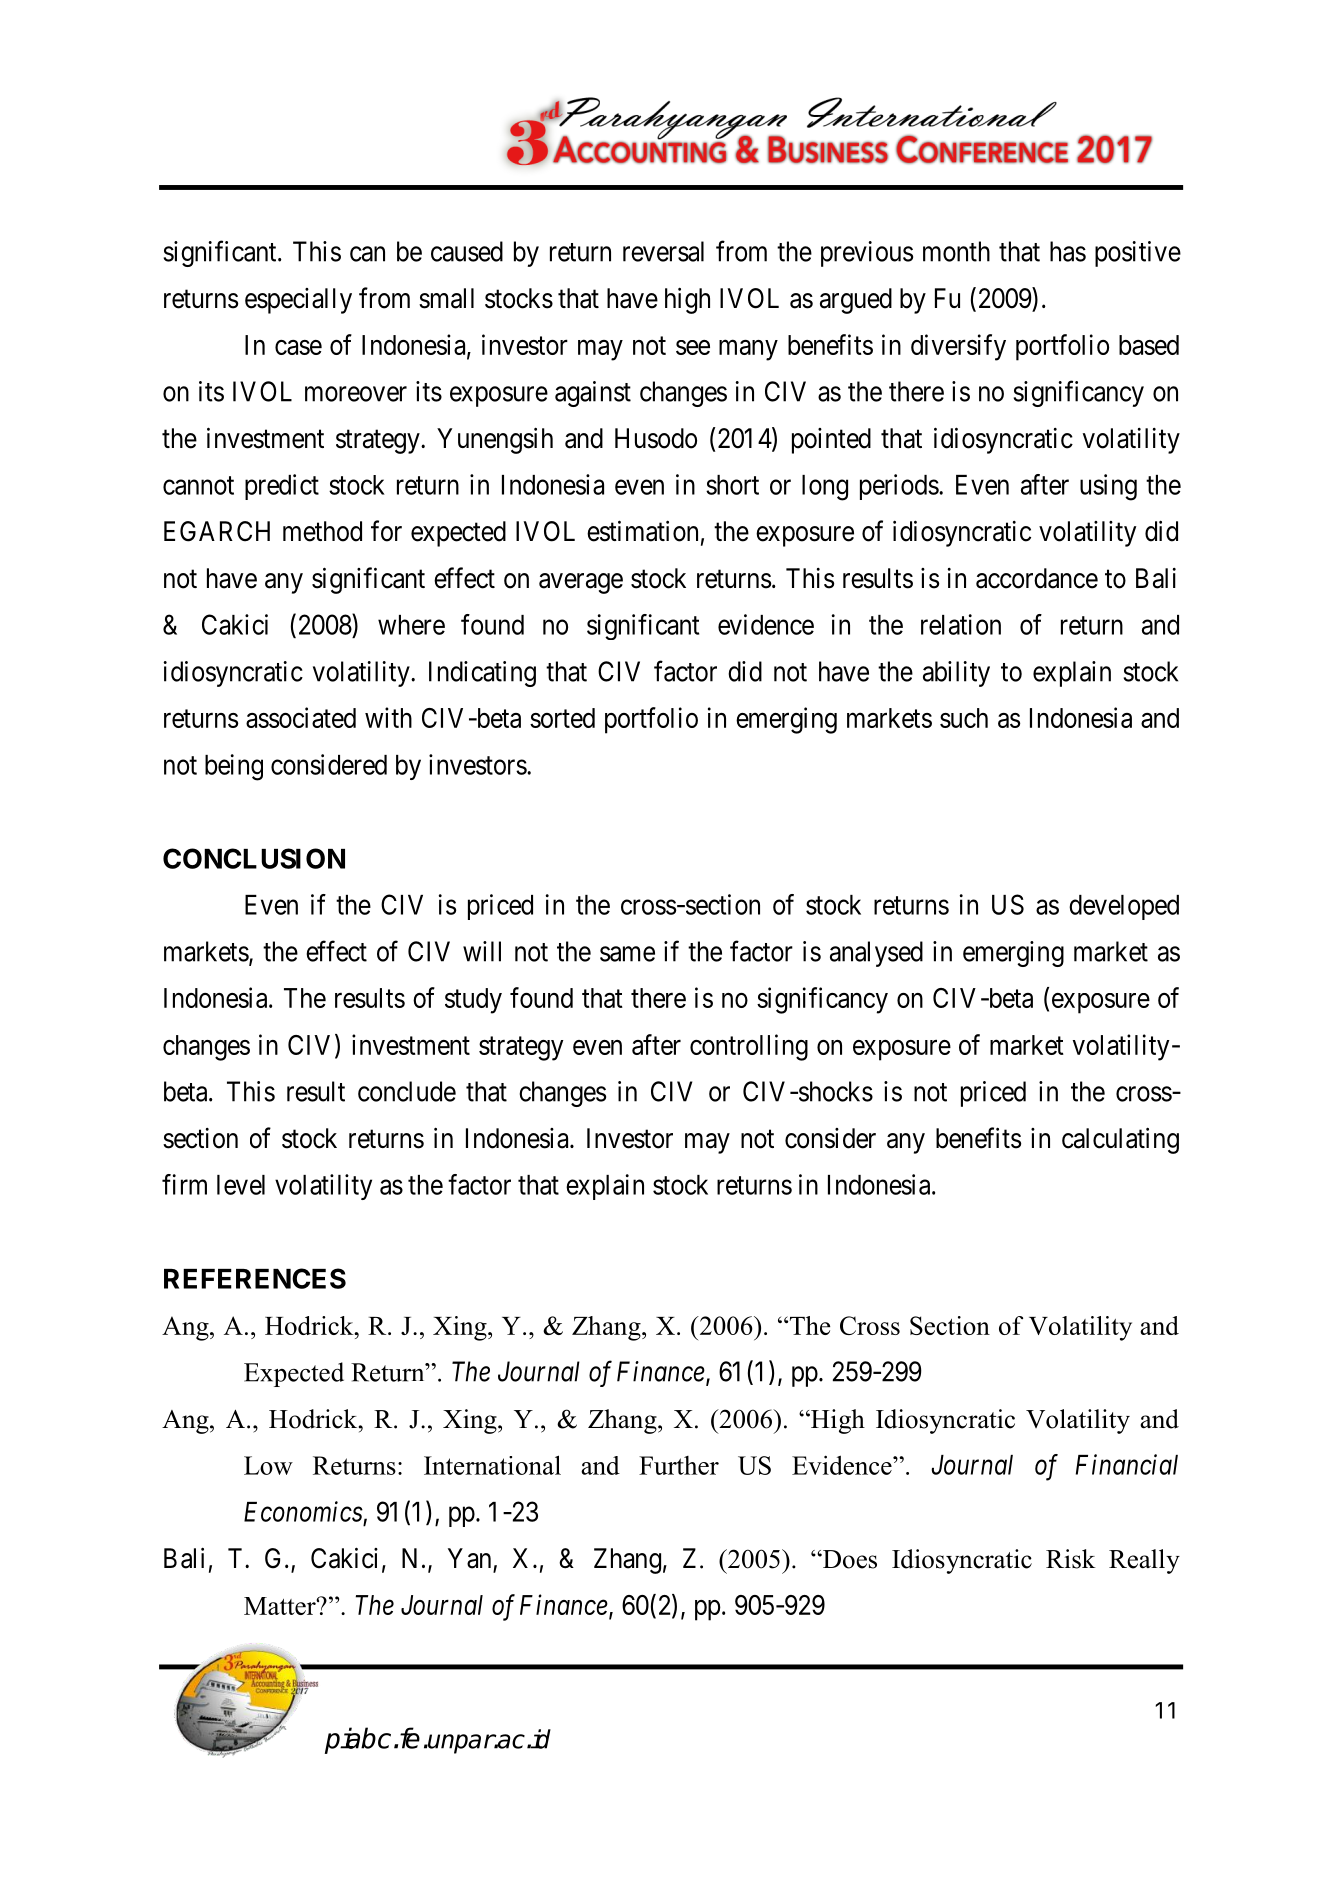 The image size is (1342, 1898). Describe the element at coordinates (1124, 907) in the screenshot. I see `developed` at that location.
